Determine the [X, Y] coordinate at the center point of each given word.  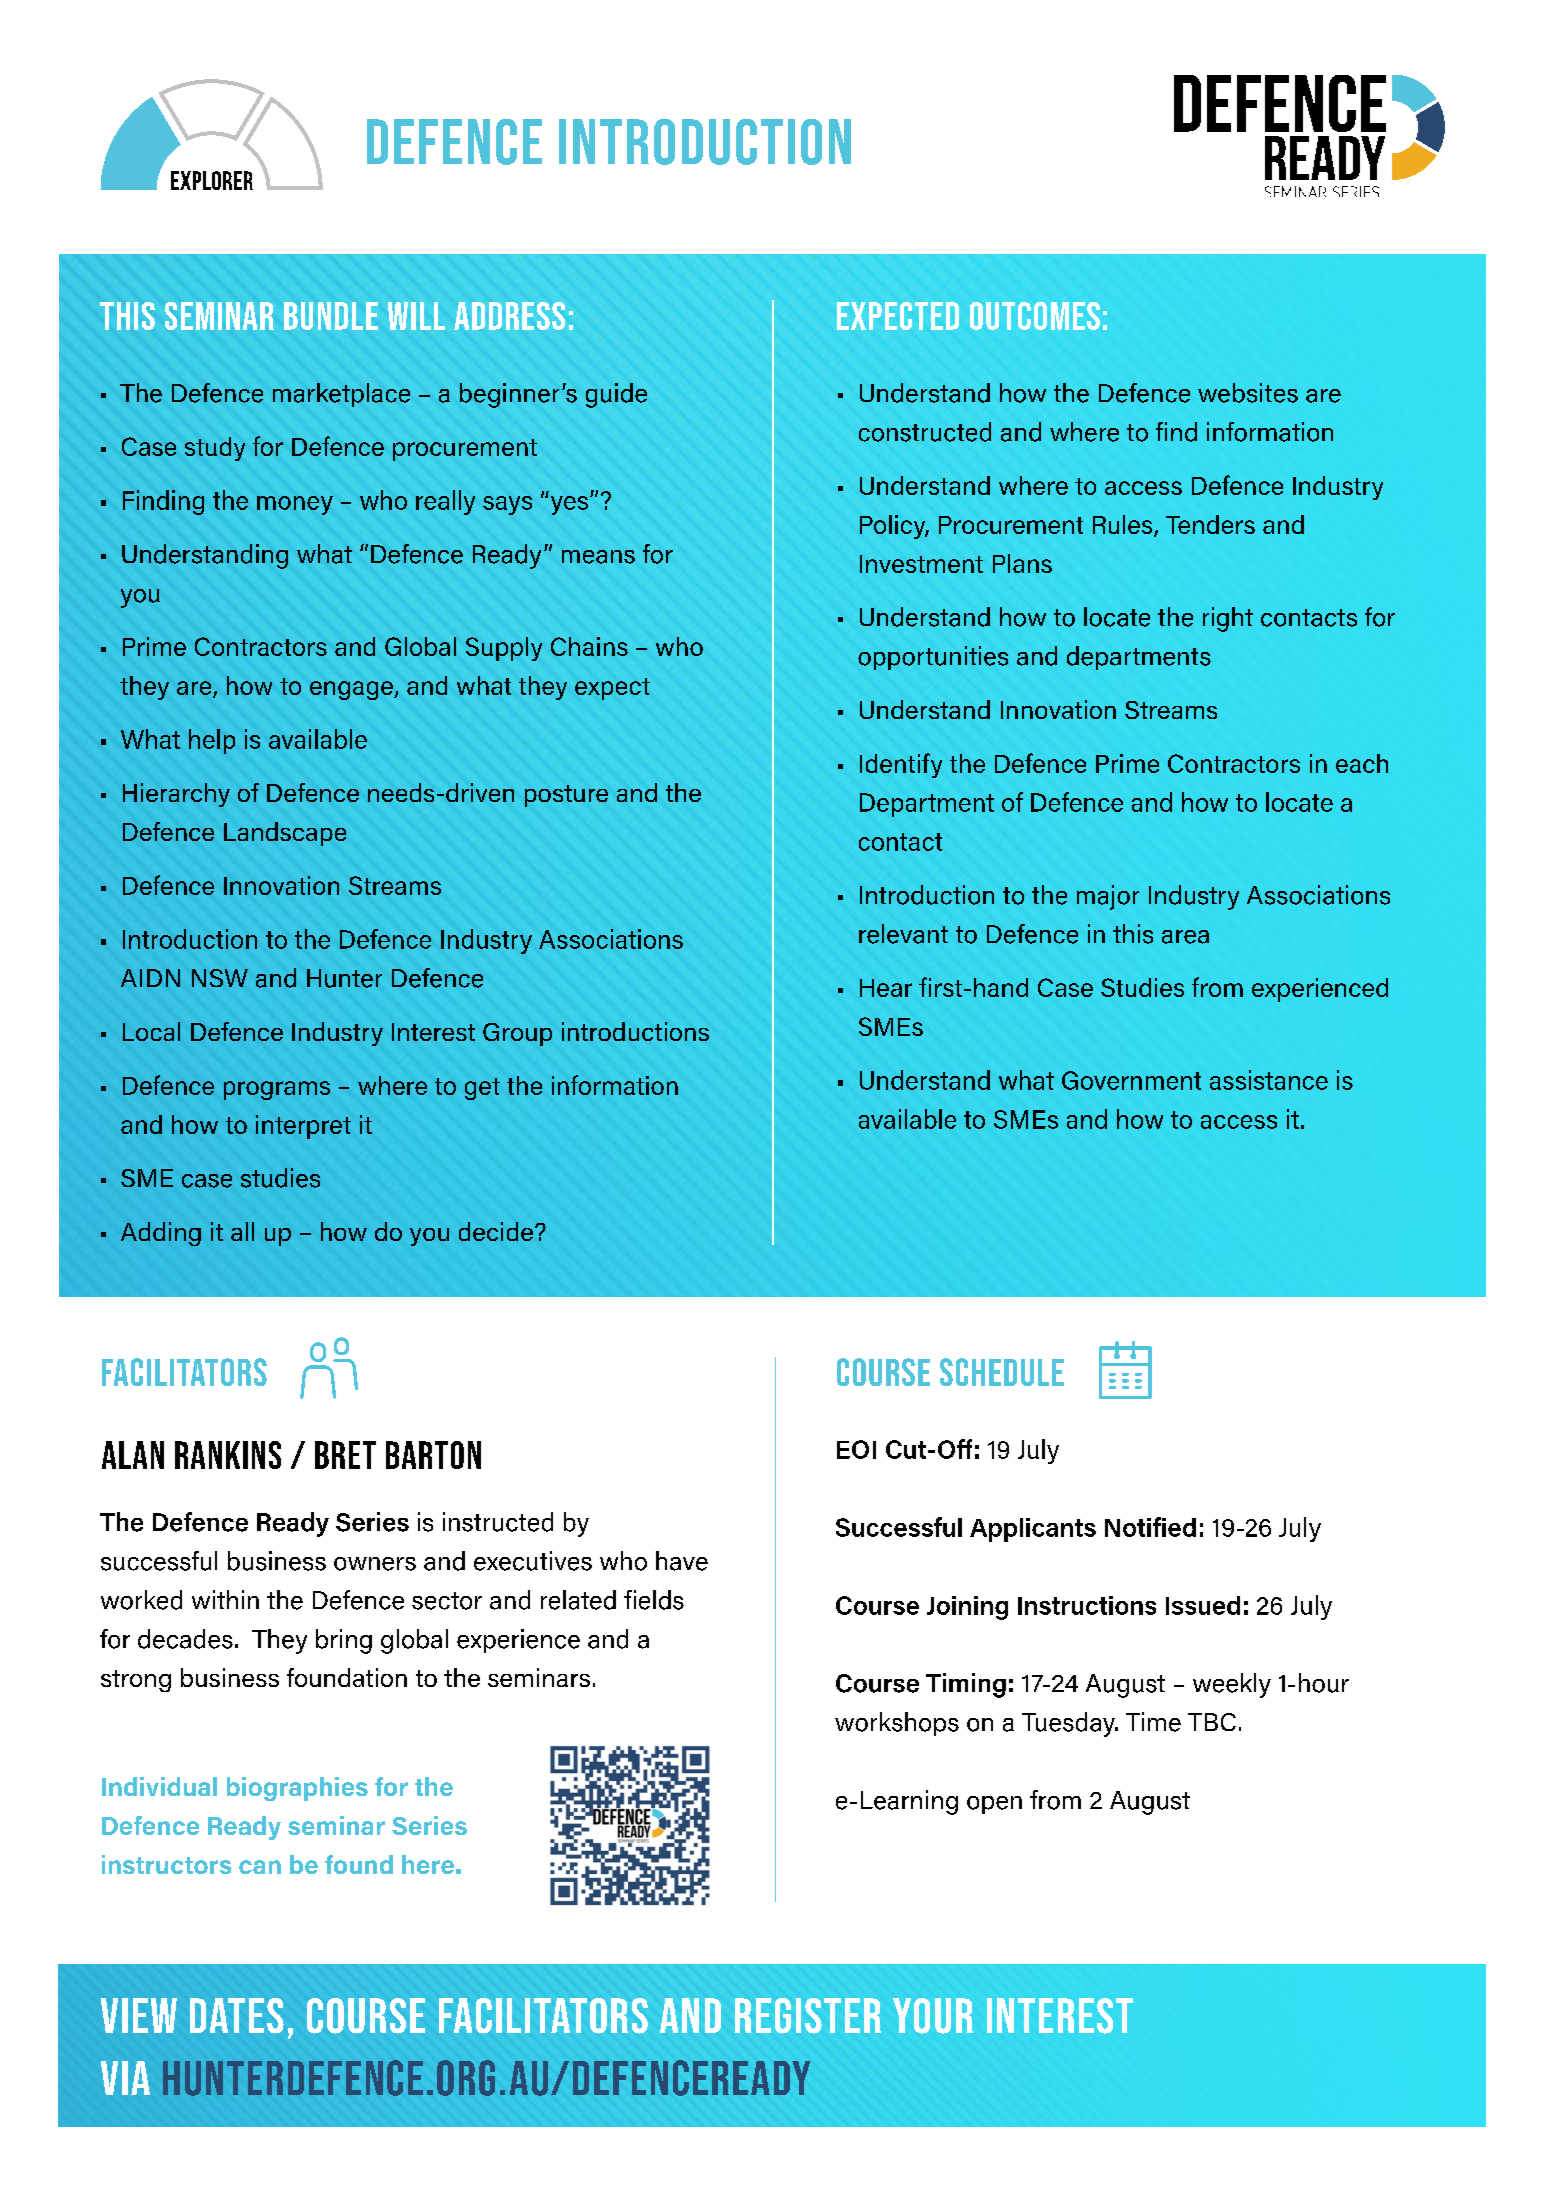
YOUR [933, 2016]
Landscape [285, 834]
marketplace [341, 395]
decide [496, 1231]
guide [616, 395]
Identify [901, 765]
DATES [237, 2016]
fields [654, 1600]
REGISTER [808, 2016]
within [225, 1599]
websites [1248, 393]
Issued [1203, 1605]
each [1362, 763]
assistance [1269, 1080]
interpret [303, 1127]
